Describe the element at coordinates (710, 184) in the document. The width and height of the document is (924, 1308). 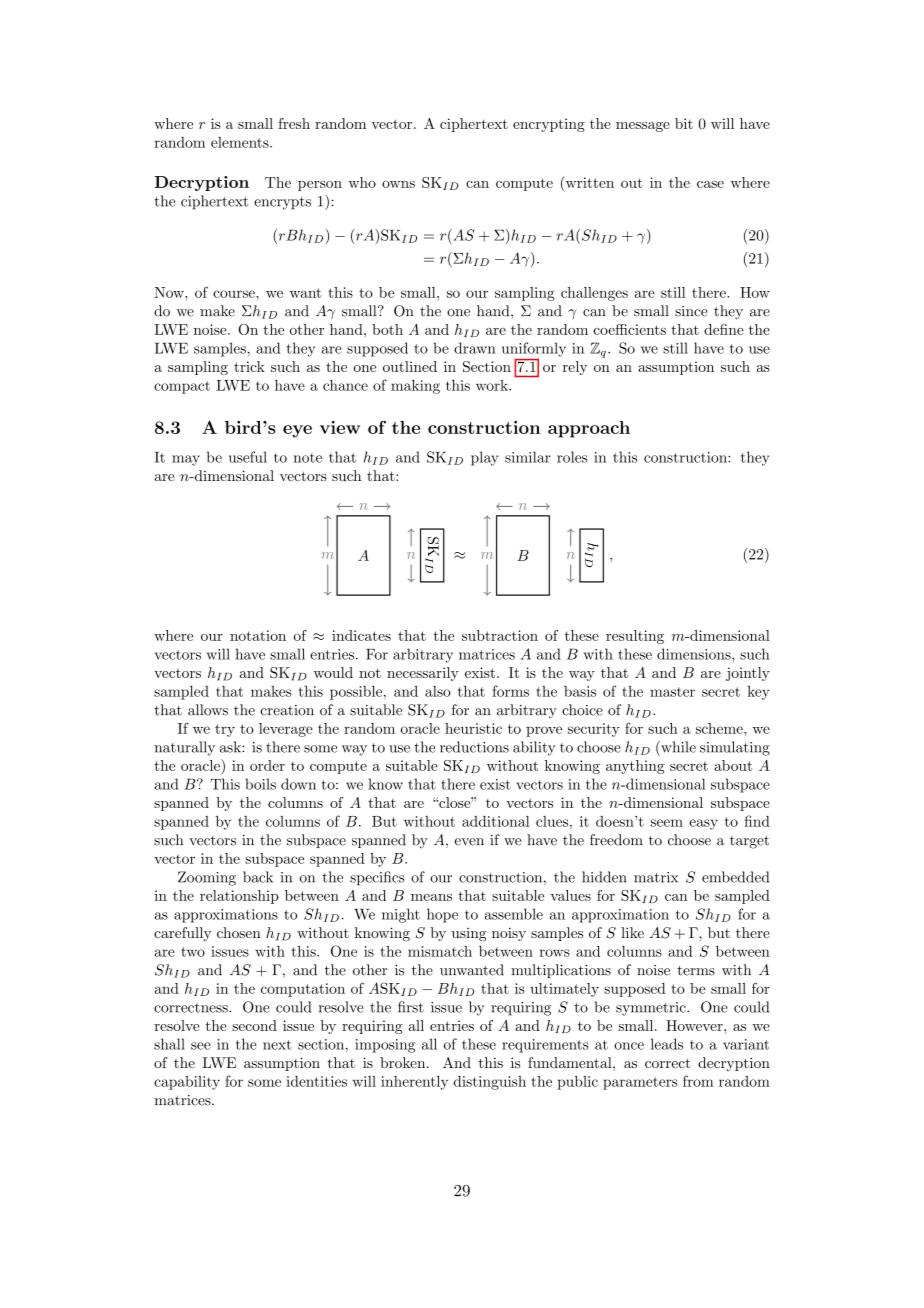
I see `case` at that location.
